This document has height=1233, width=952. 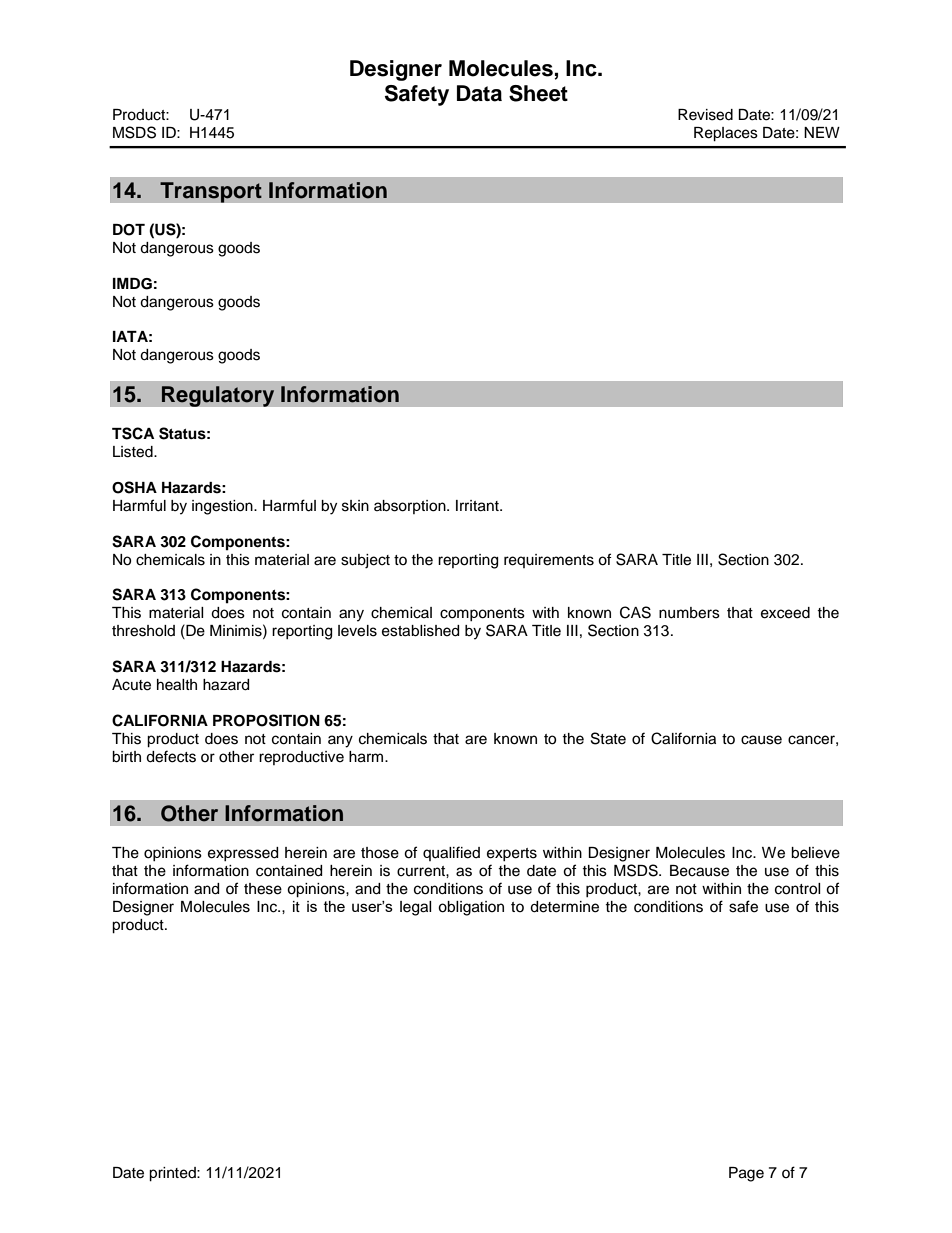 I want to click on exceed, so click(x=785, y=613).
